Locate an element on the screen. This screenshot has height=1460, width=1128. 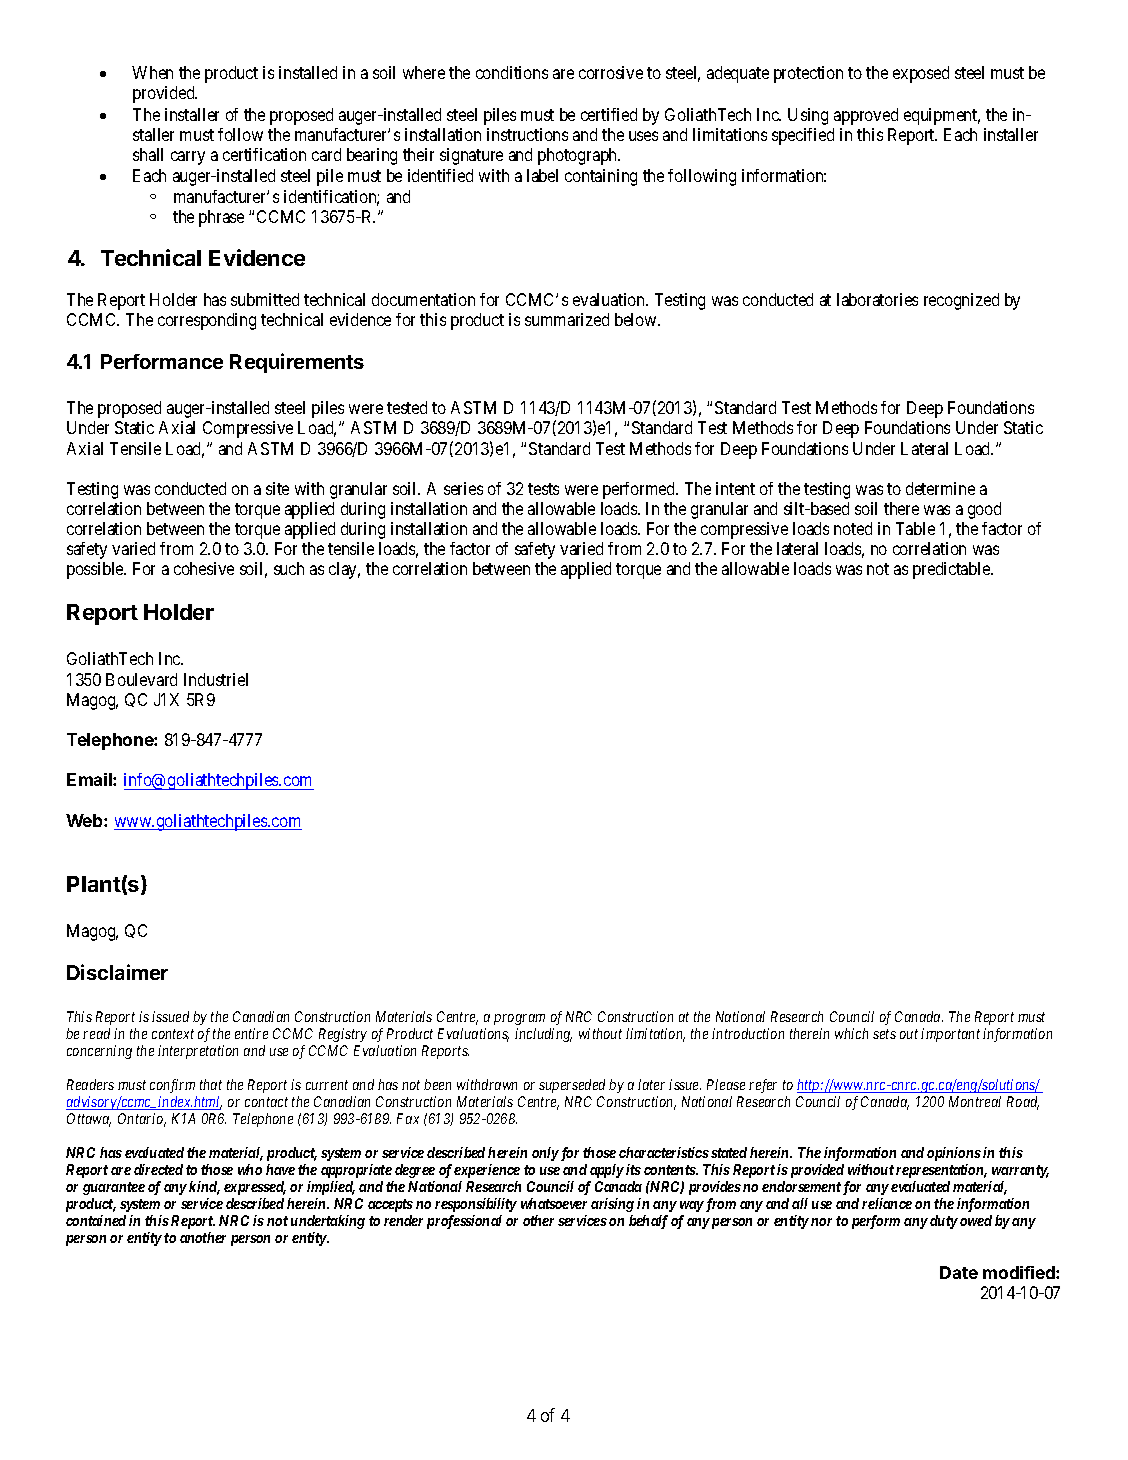
When is located at coordinates (152, 72).
